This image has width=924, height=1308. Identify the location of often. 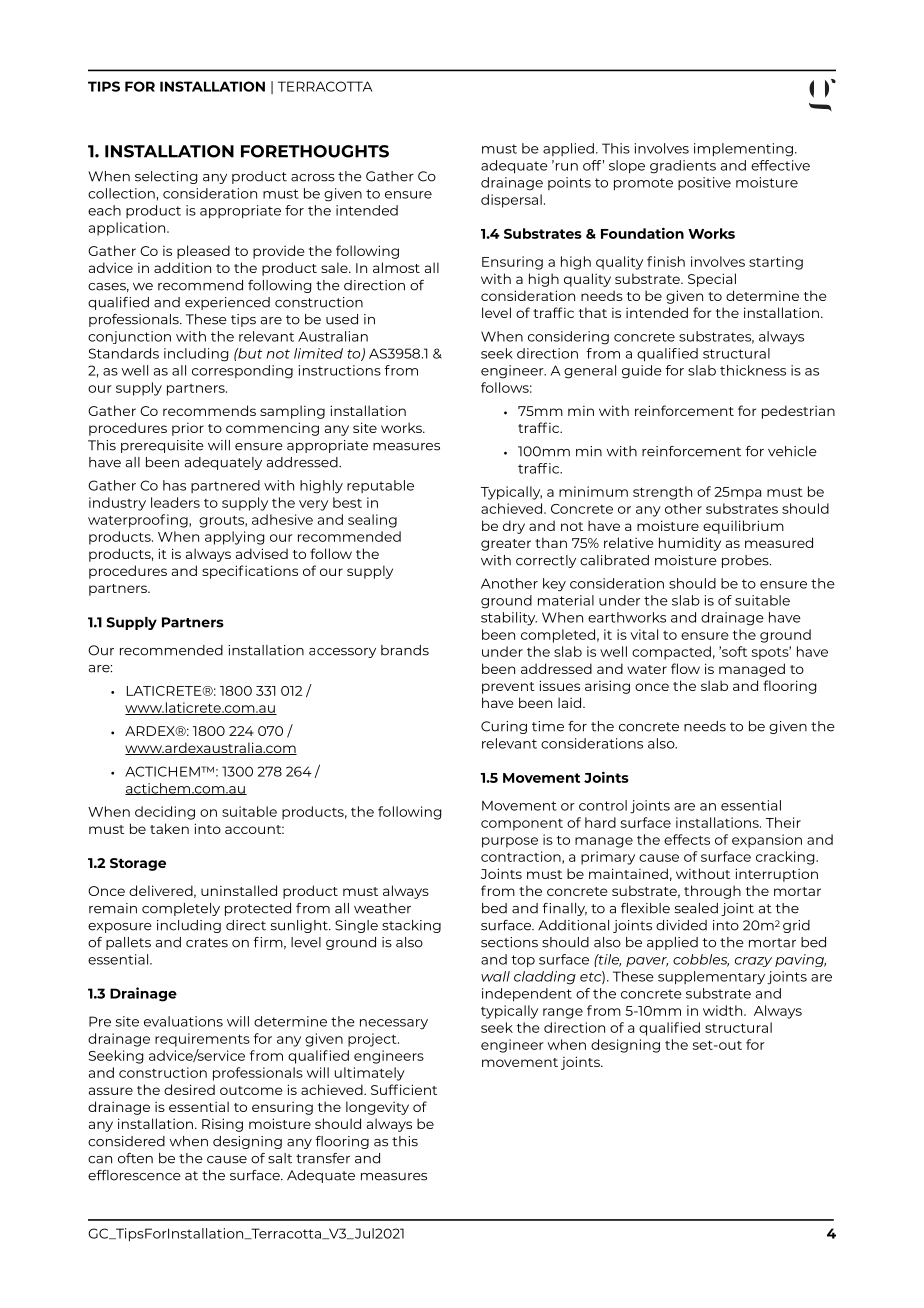
(135, 1158).
